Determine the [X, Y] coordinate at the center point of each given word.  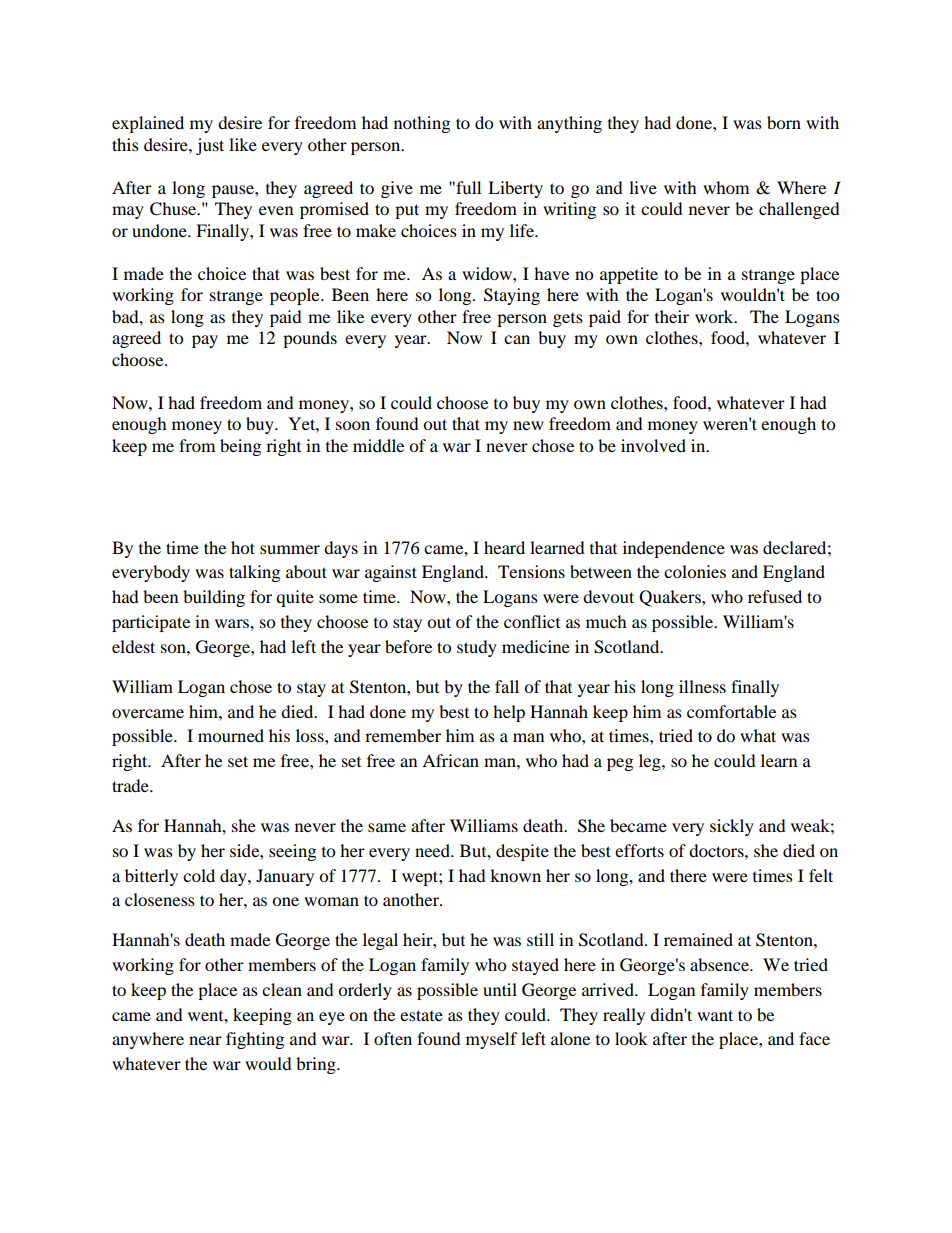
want [715, 1015]
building [214, 598]
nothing [422, 124]
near [205, 1040]
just [210, 146]
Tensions [531, 571]
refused [775, 596]
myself [492, 1040]
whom [726, 187]
